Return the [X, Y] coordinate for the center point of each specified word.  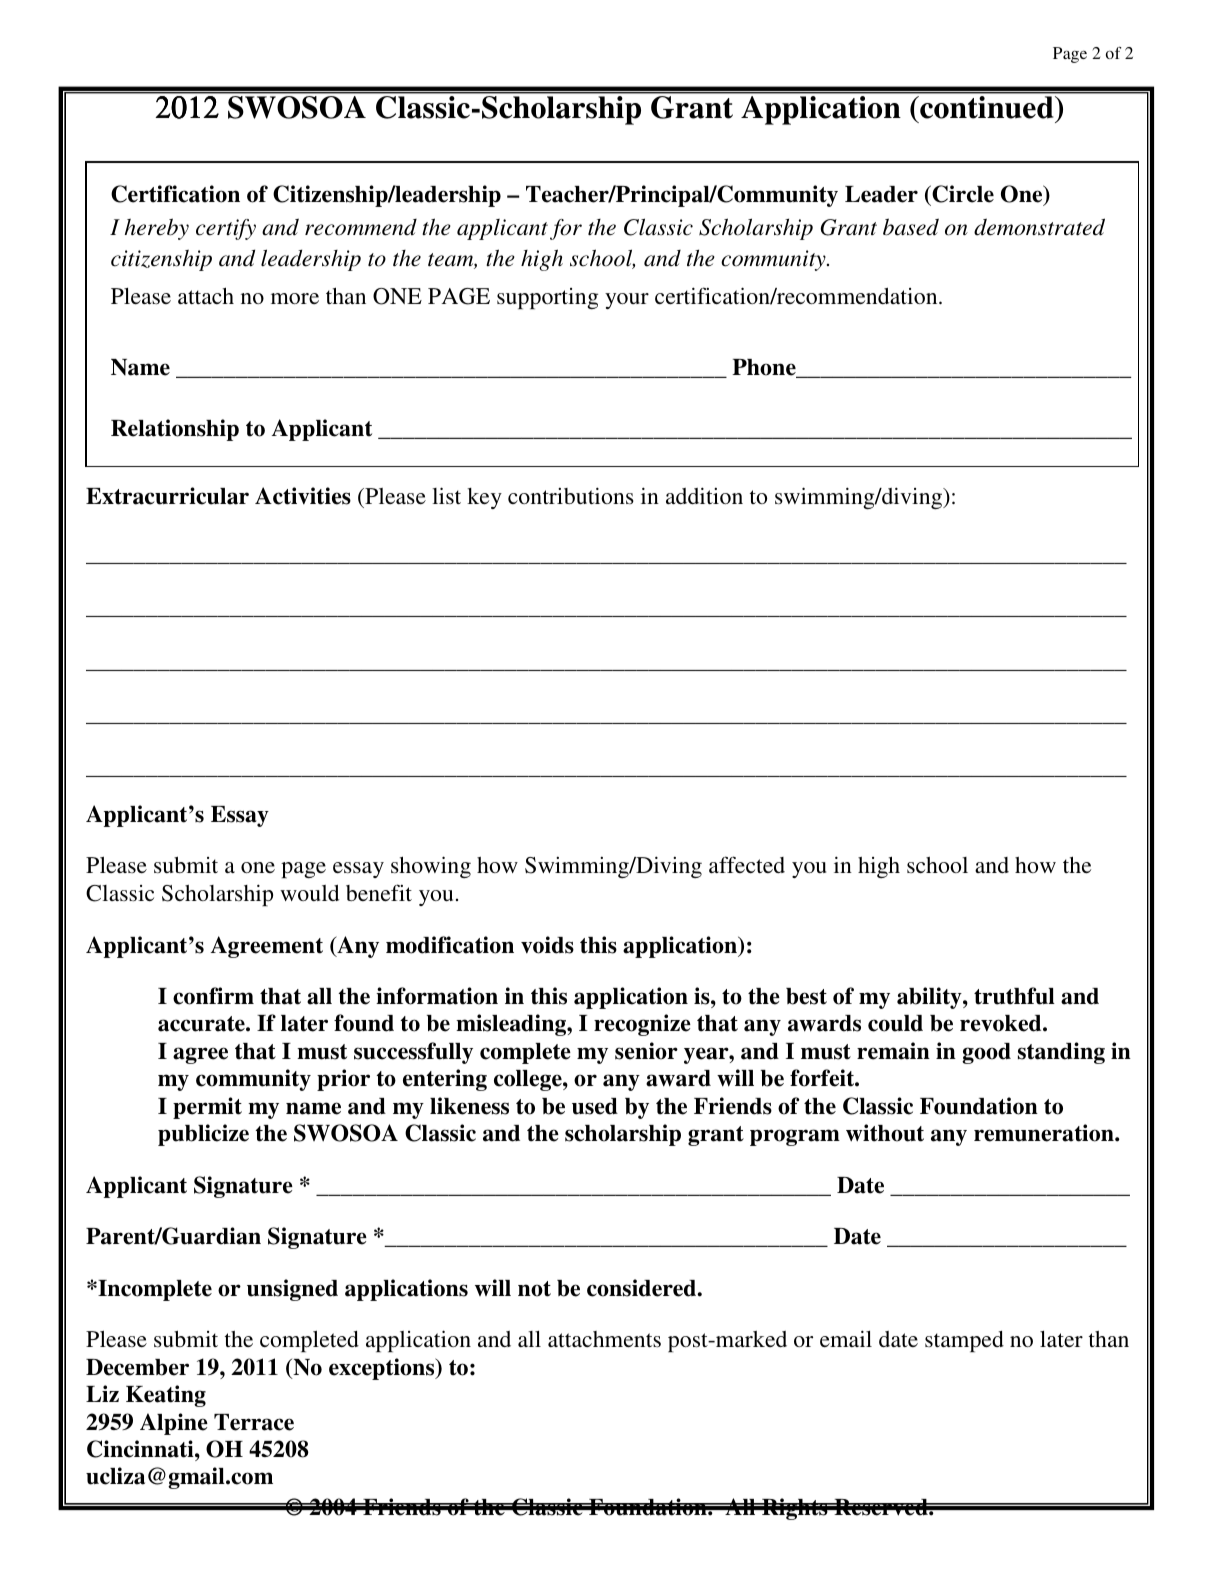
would [309, 893]
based [911, 227]
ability [930, 998]
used [595, 1106]
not [534, 1289]
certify [226, 229]
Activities [303, 496]
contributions [571, 495]
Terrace [254, 1422]
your [627, 301]
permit [207, 1108]
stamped [964, 1341]
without [885, 1133]
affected [747, 864]
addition [704, 495]
